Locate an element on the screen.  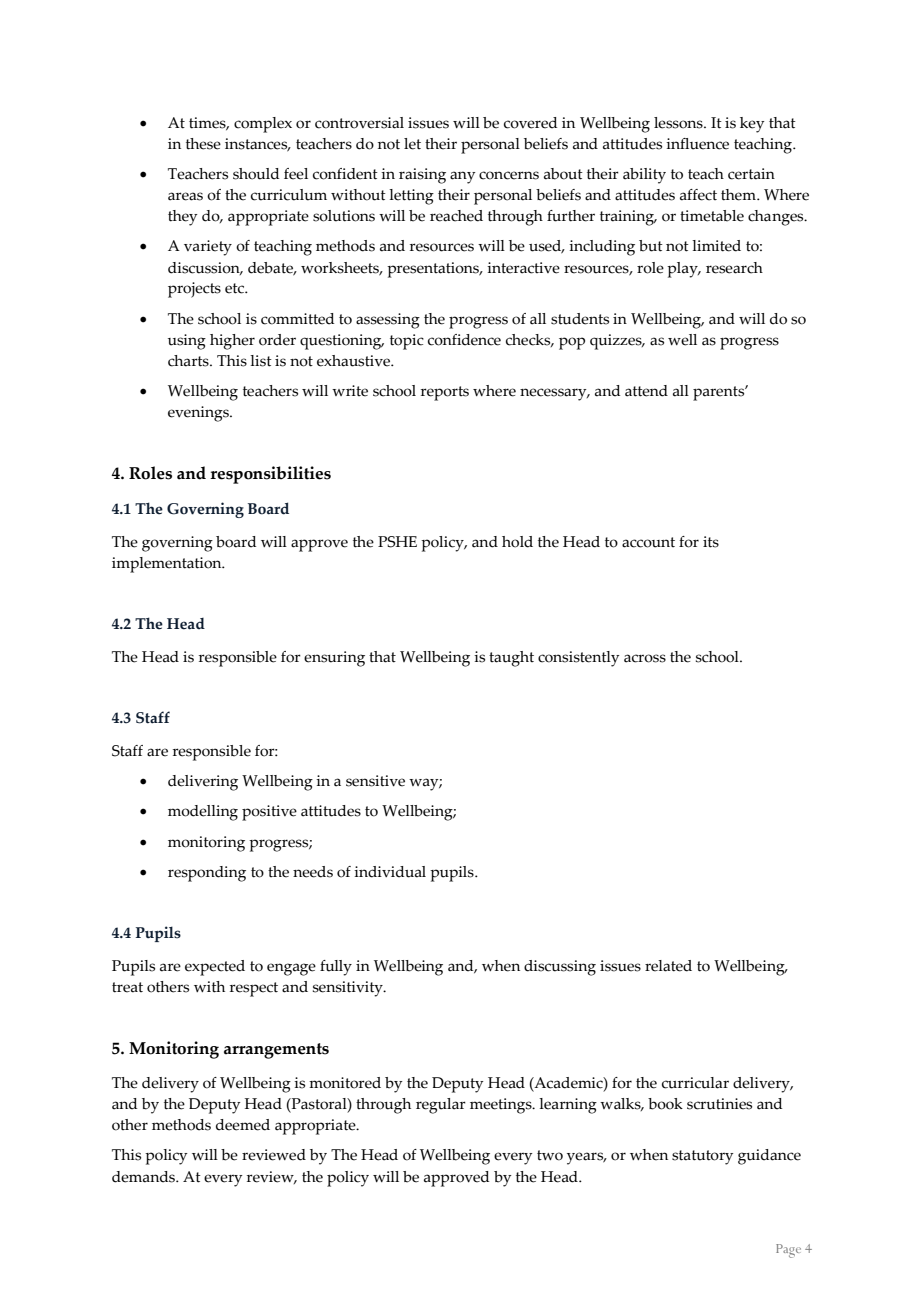
responding is located at coordinates (207, 874).
